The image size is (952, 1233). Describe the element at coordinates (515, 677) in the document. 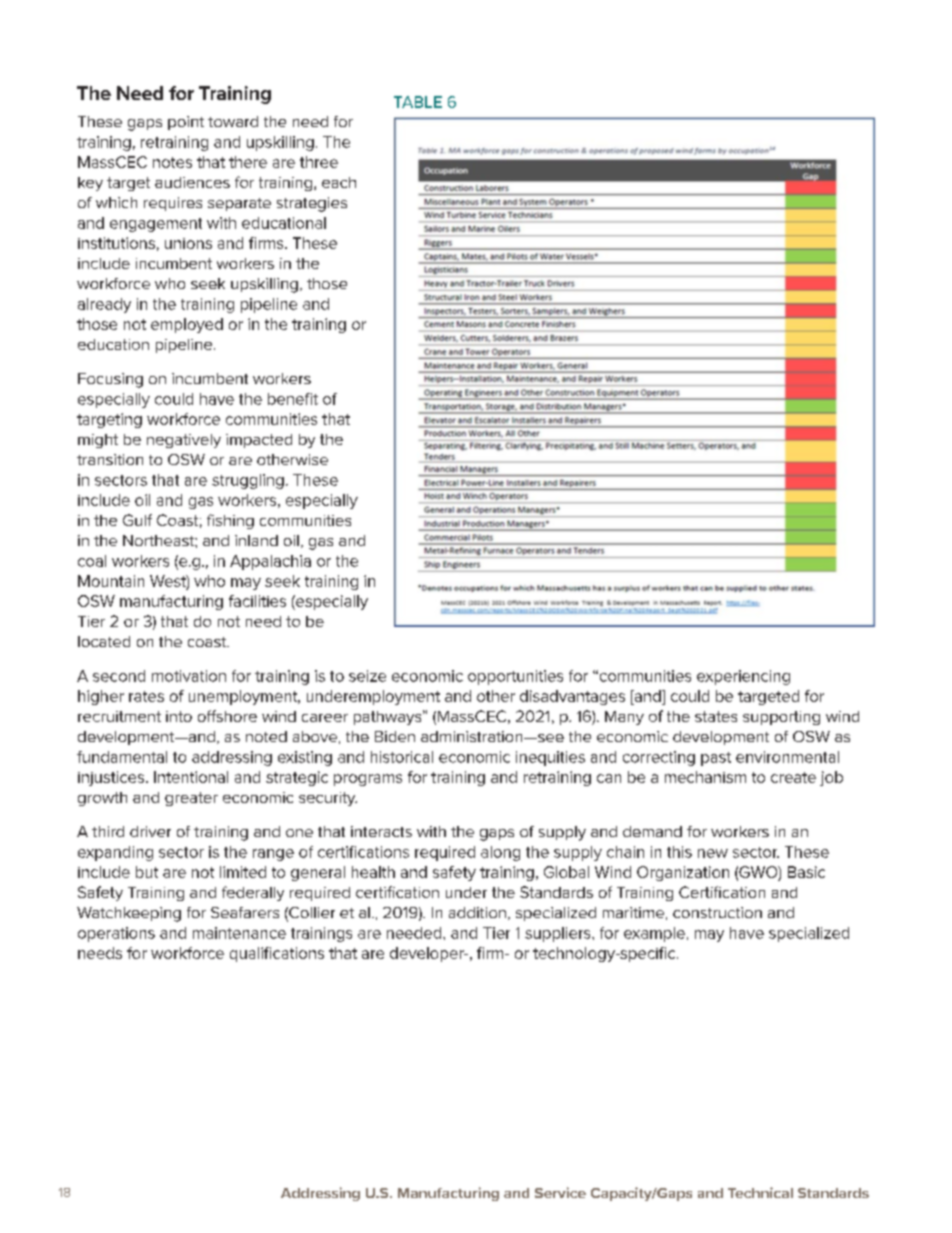

I see `opportunities` at that location.
